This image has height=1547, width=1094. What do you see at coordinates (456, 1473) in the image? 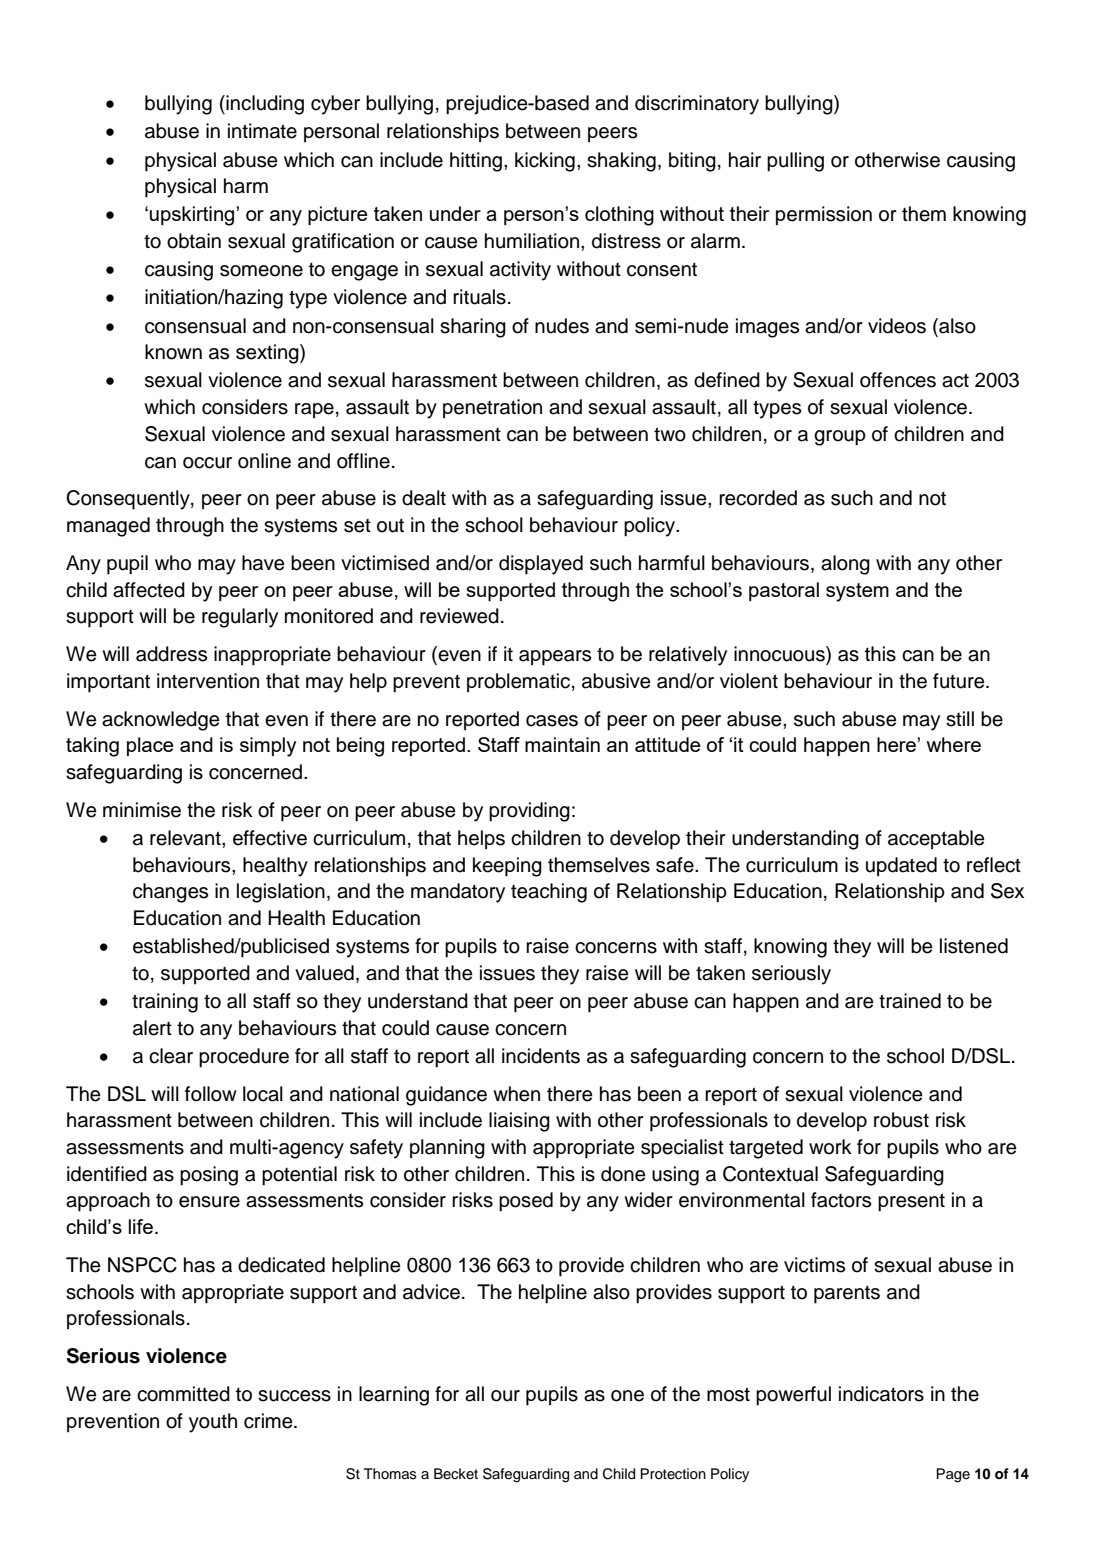
I see `Becket` at bounding box center [456, 1473].
